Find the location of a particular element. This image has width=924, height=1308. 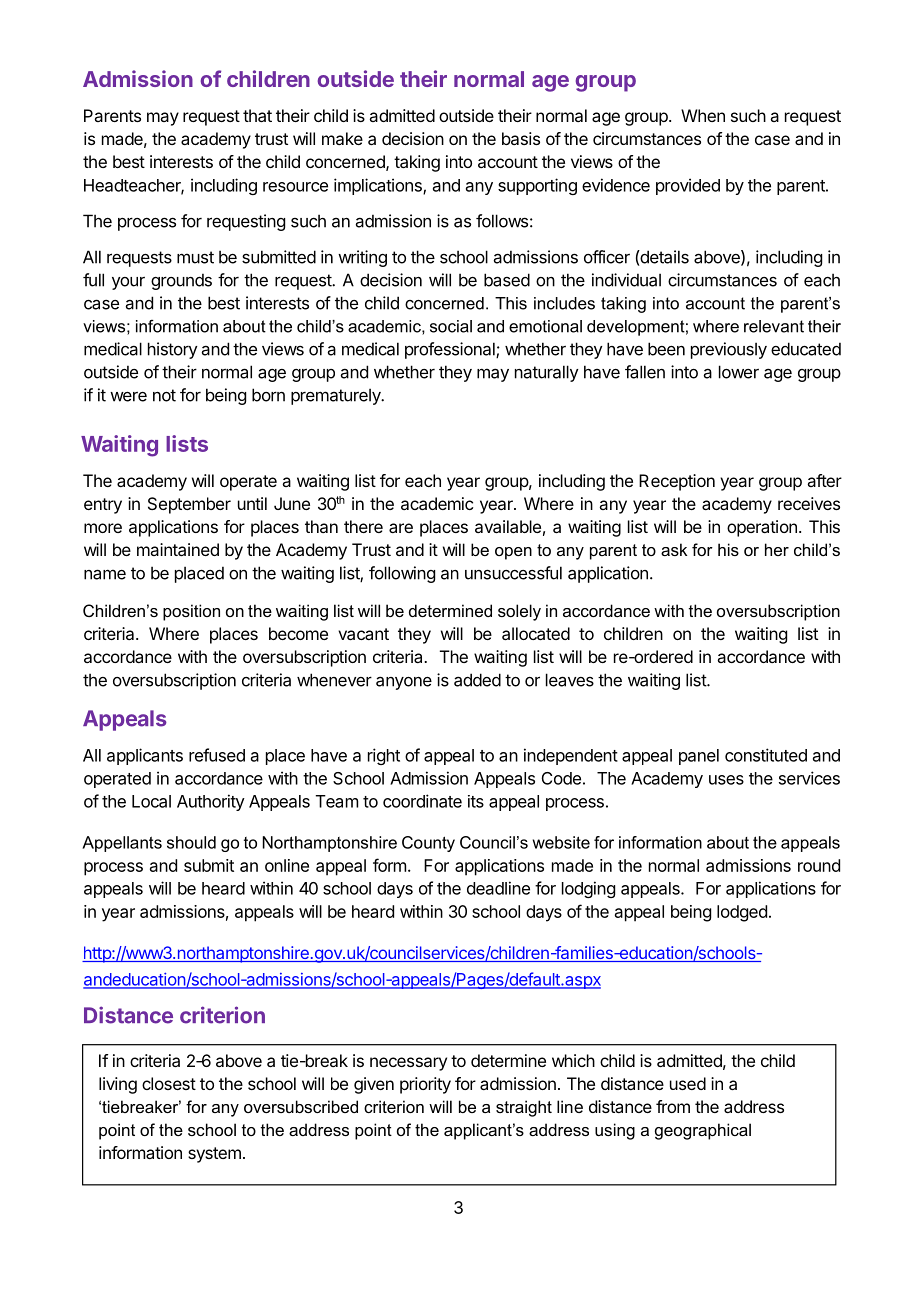

basis is located at coordinates (521, 138).
